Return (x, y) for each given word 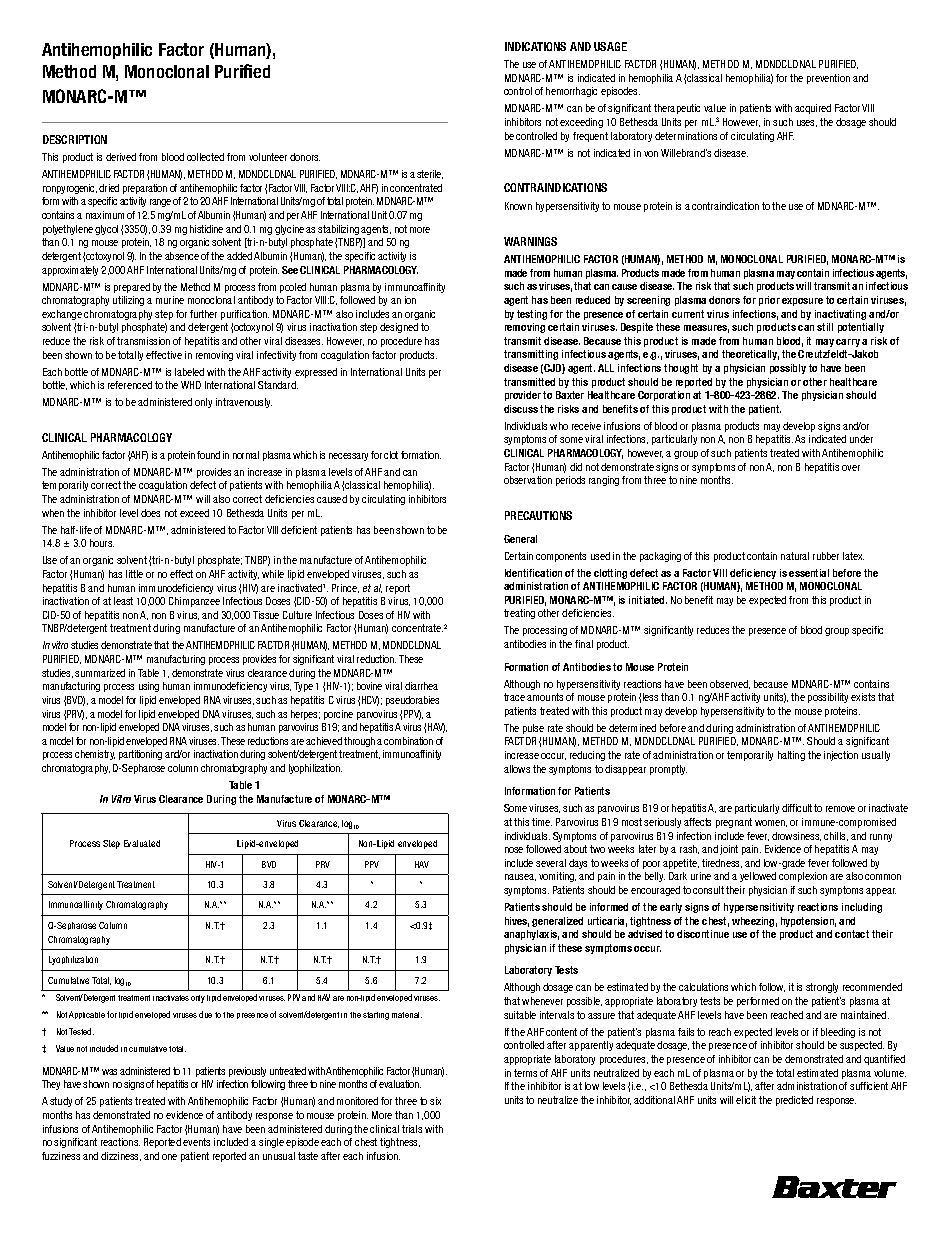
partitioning (140, 755)
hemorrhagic (571, 92)
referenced (130, 385)
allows (517, 769)
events (196, 1142)
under (861, 439)
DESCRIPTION (75, 139)
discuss (521, 409)
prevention (828, 79)
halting (791, 756)
